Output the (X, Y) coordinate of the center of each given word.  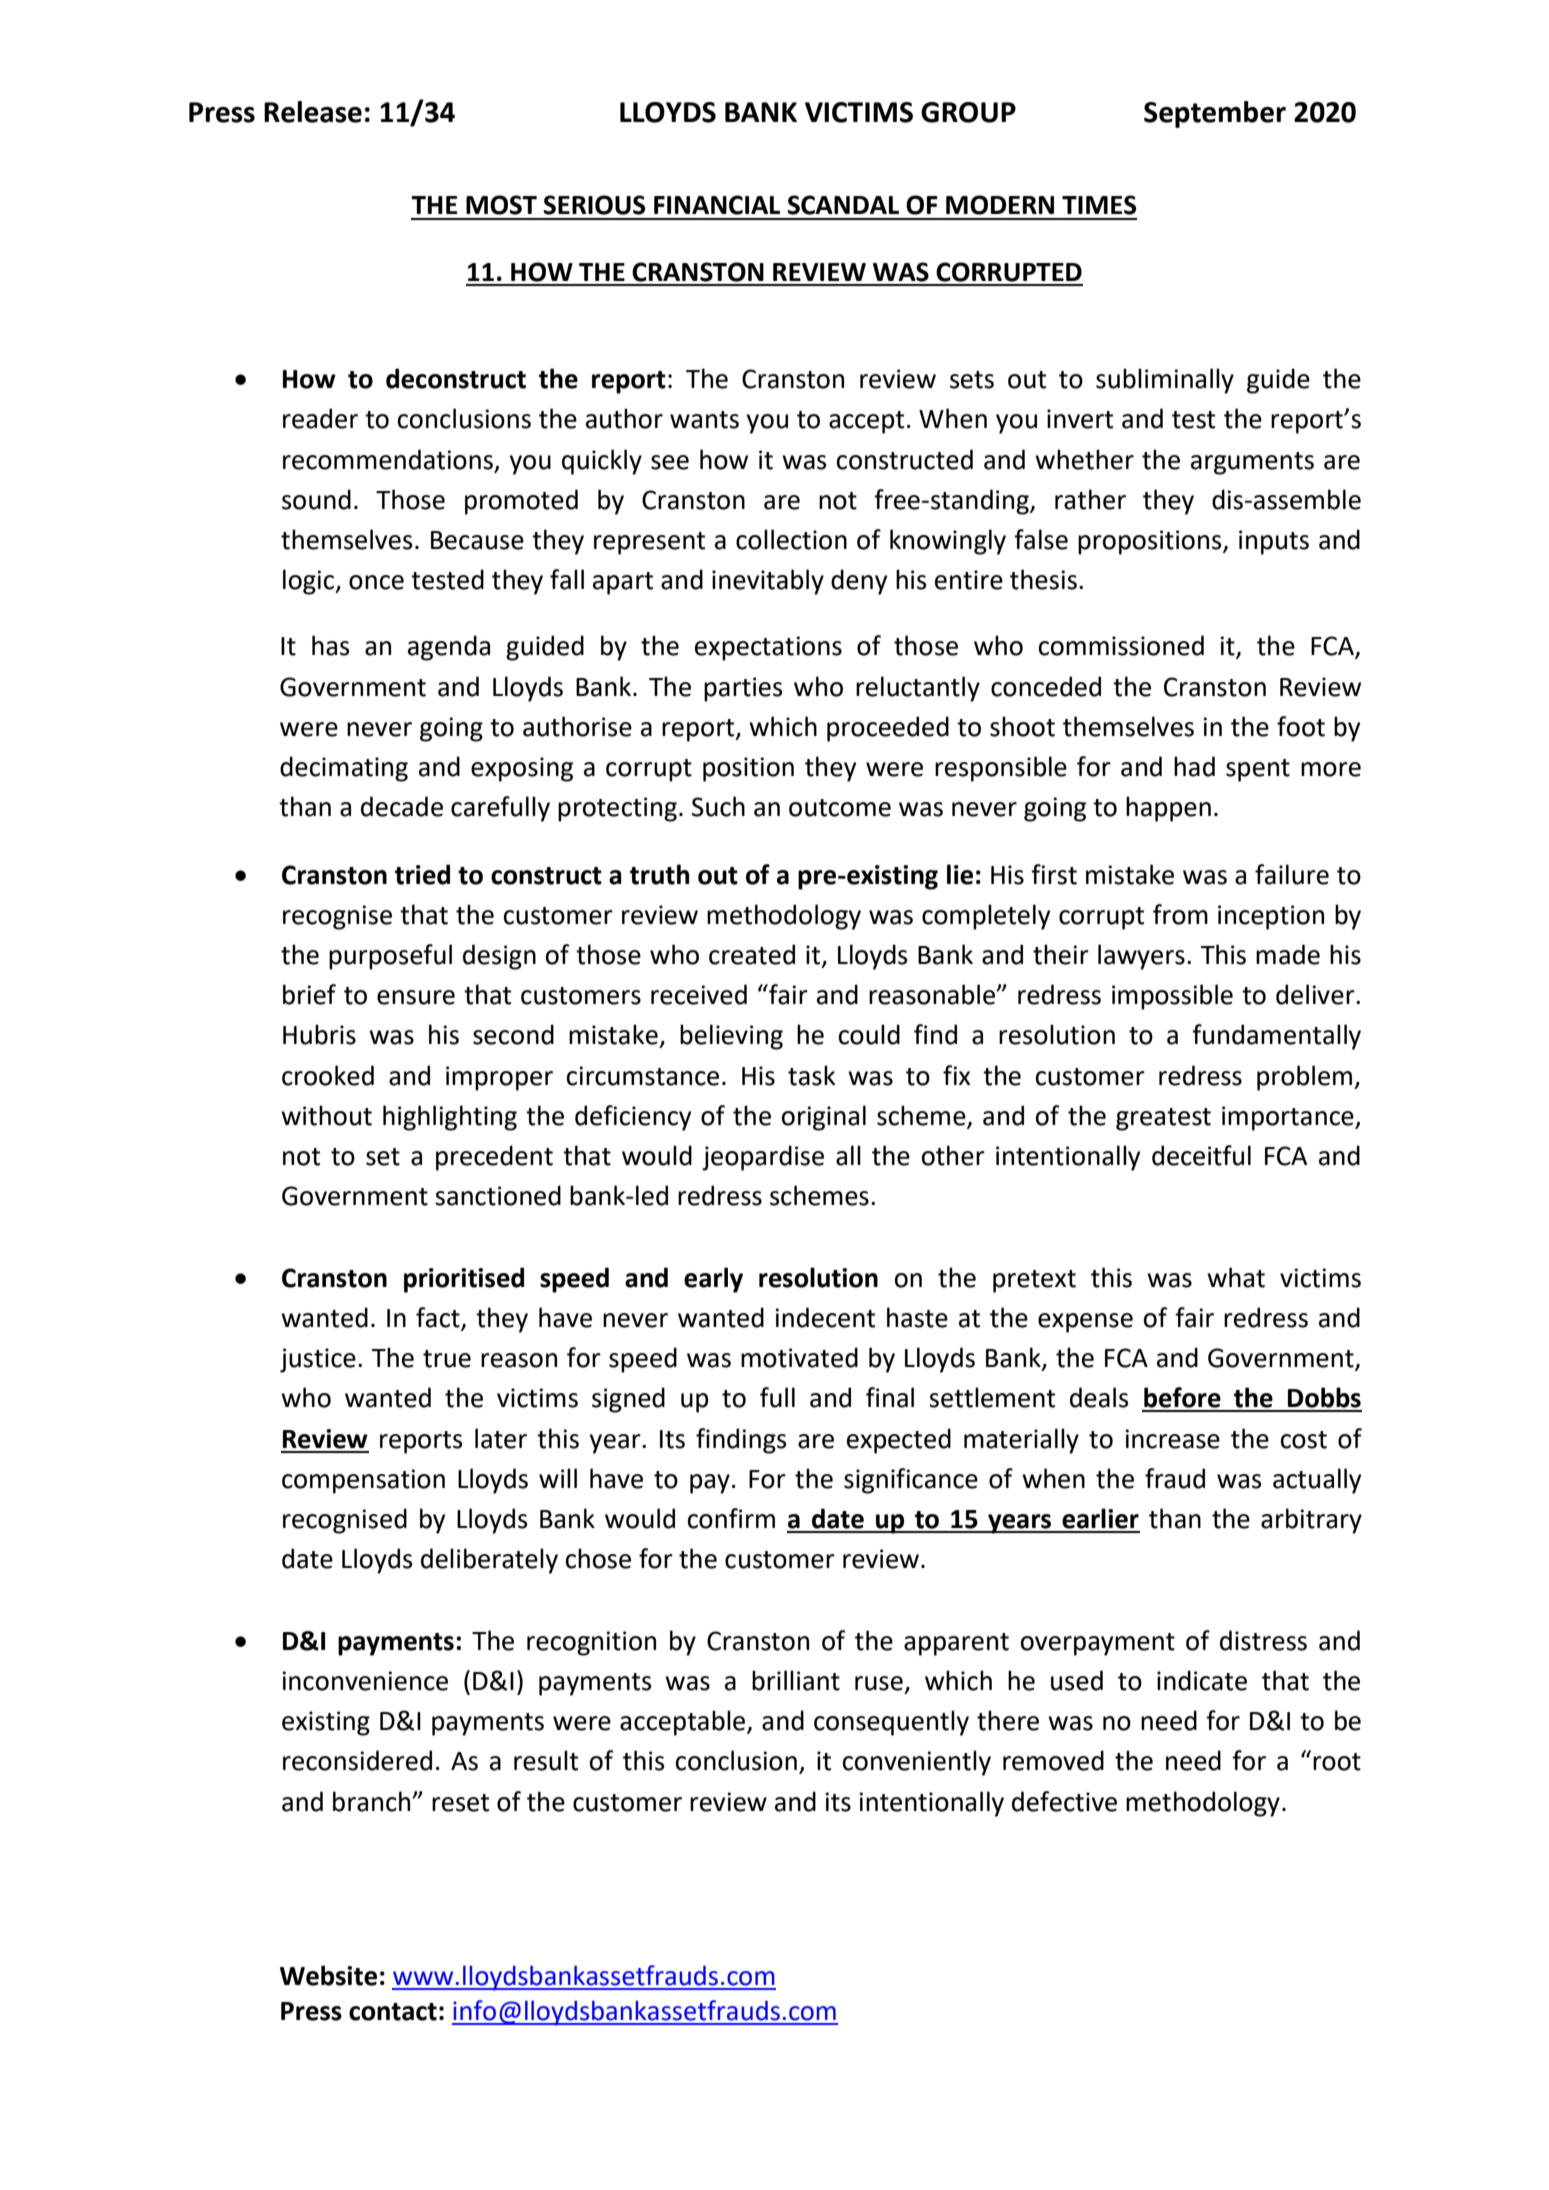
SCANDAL (843, 205)
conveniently (917, 1763)
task (812, 1075)
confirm (731, 1518)
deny (859, 582)
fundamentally (1276, 1037)
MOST (501, 205)
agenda (449, 648)
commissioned (1121, 645)
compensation (363, 1481)
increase (1172, 1439)
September (1215, 114)
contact (393, 2012)
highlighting (450, 1118)
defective (1064, 1801)
